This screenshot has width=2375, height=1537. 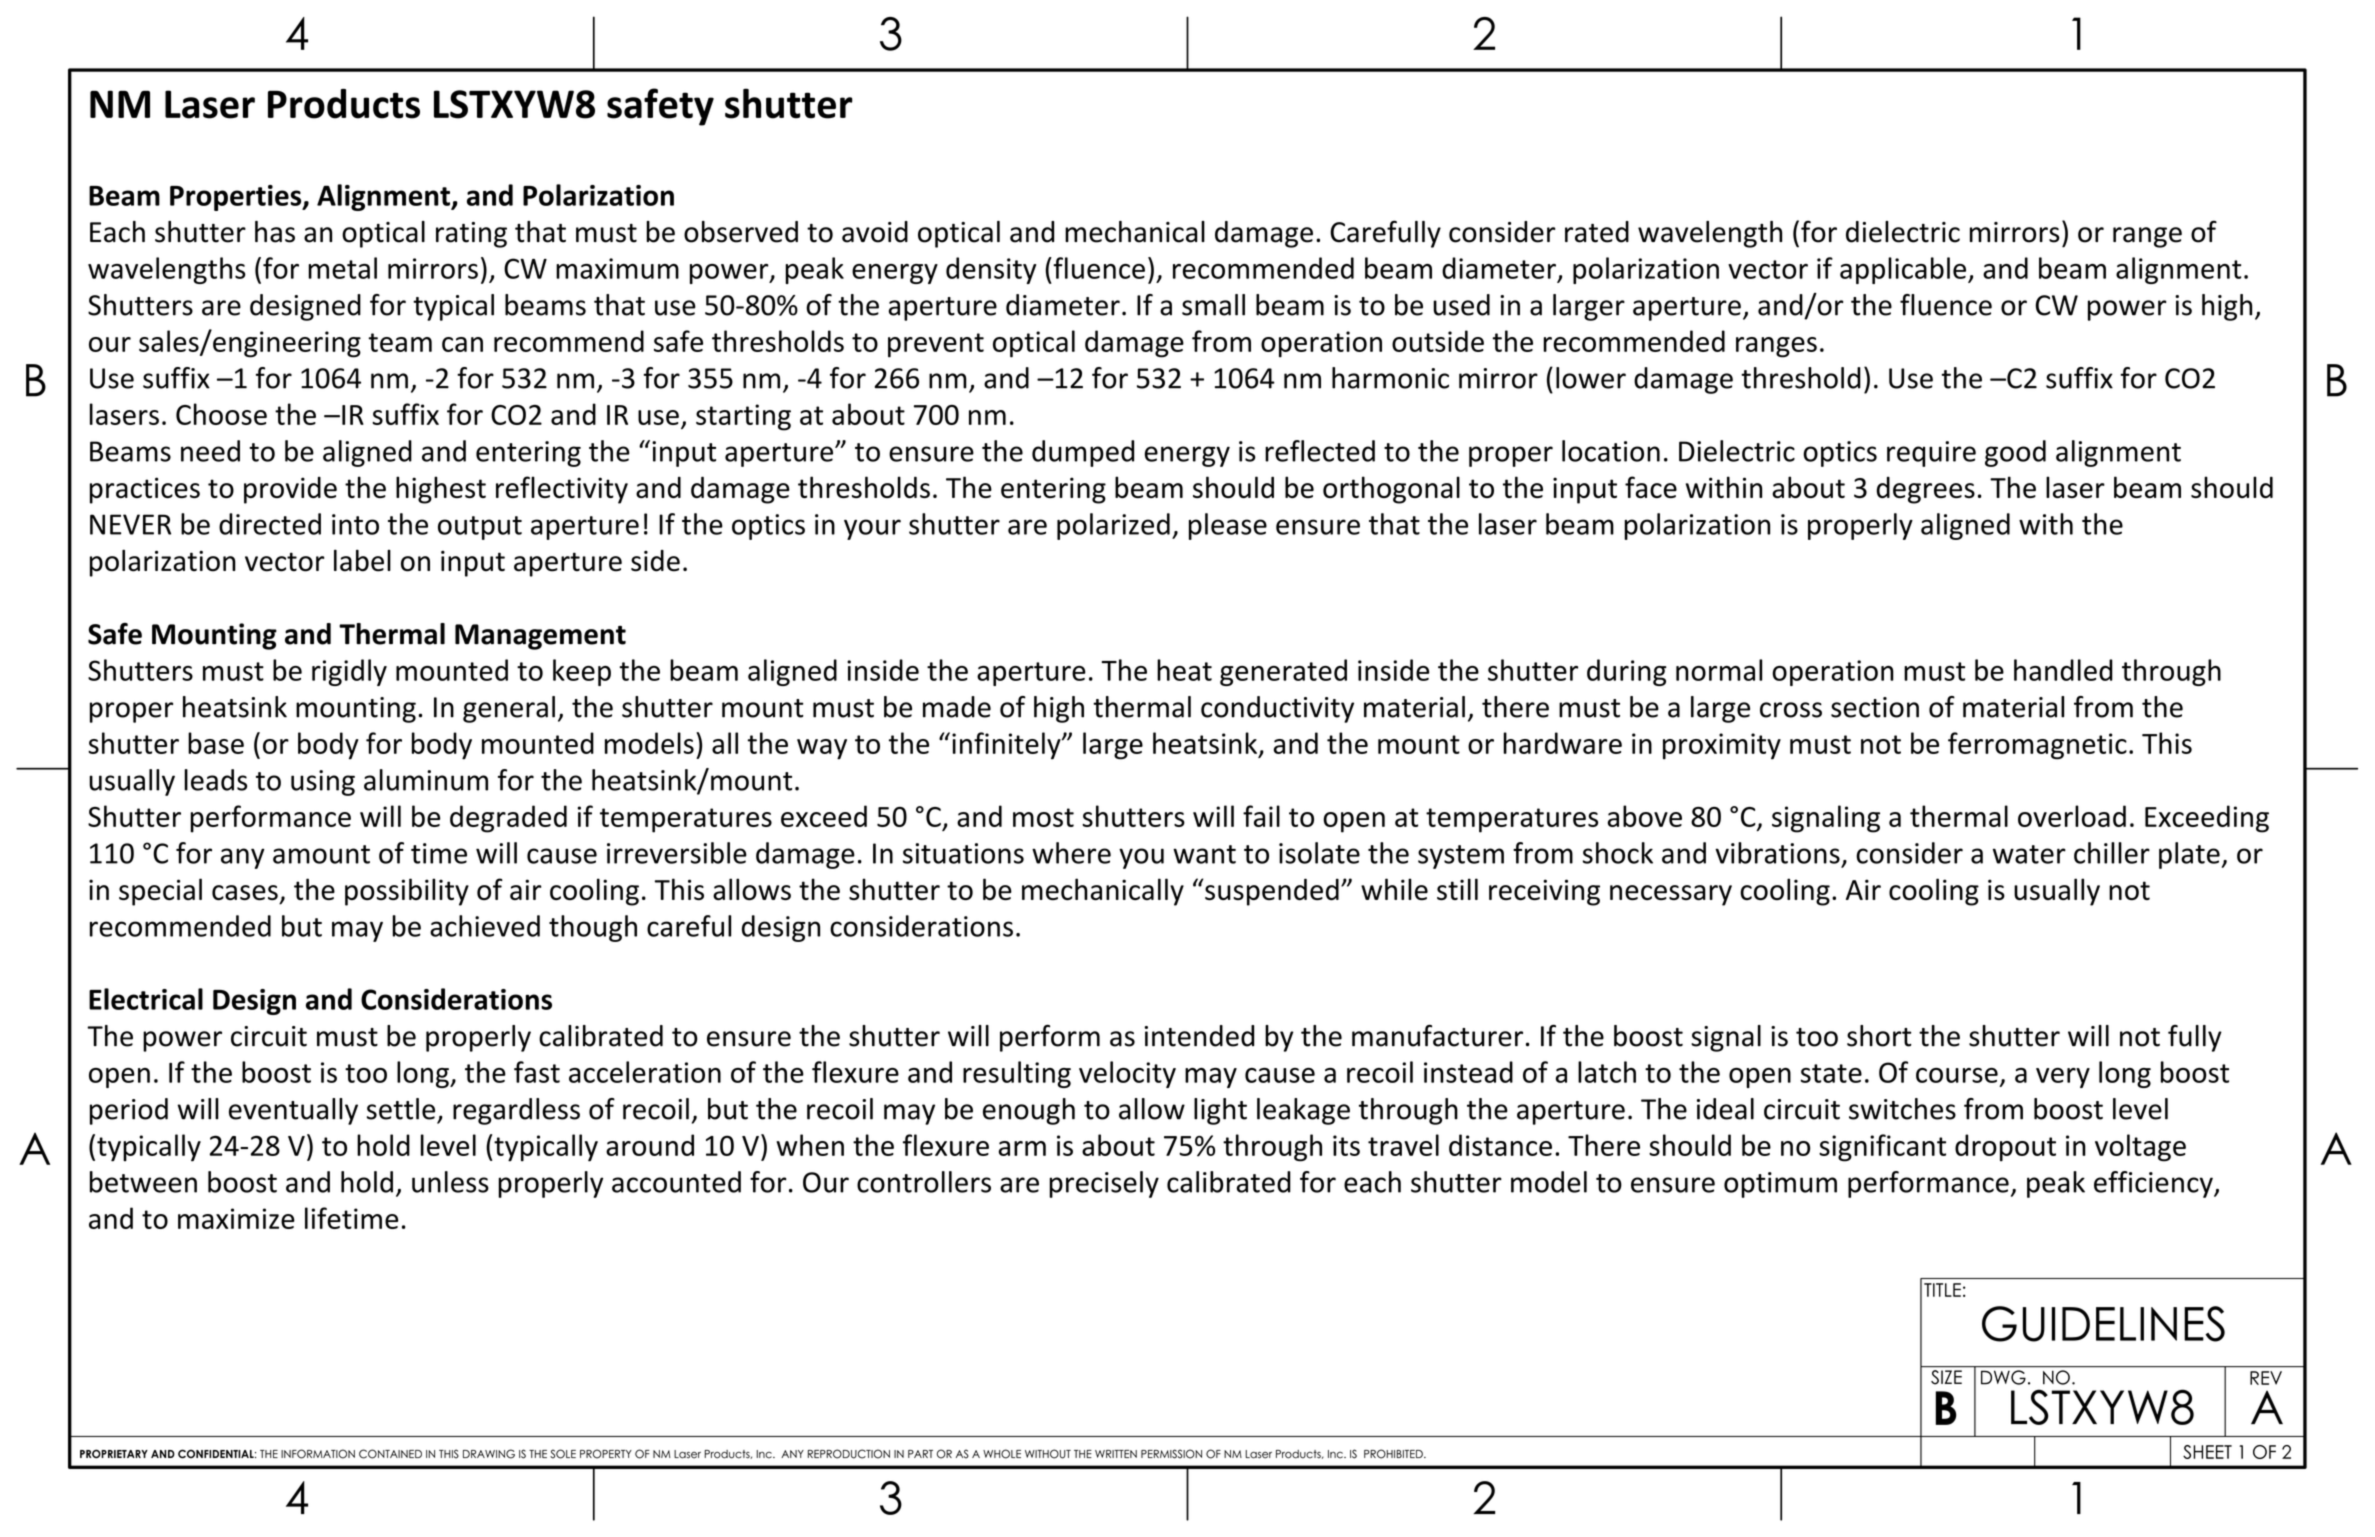 What do you see at coordinates (2063, 670) in the screenshot?
I see `handled` at bounding box center [2063, 670].
